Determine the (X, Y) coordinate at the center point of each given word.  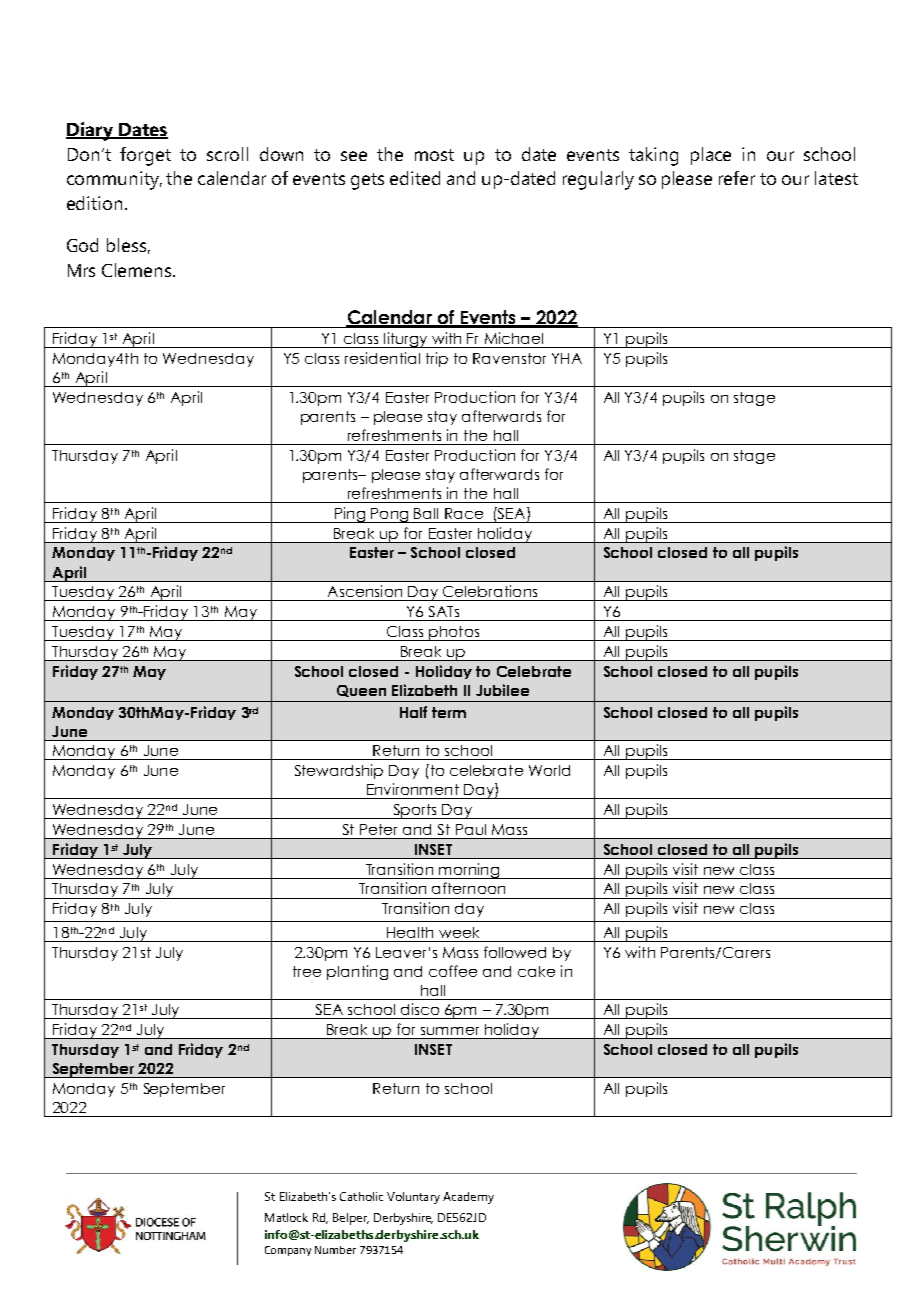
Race (464, 513)
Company (288, 1251)
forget (145, 156)
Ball (426, 513)
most (434, 155)
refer (737, 178)
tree (307, 971)
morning (469, 871)
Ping (350, 515)
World (549, 770)
